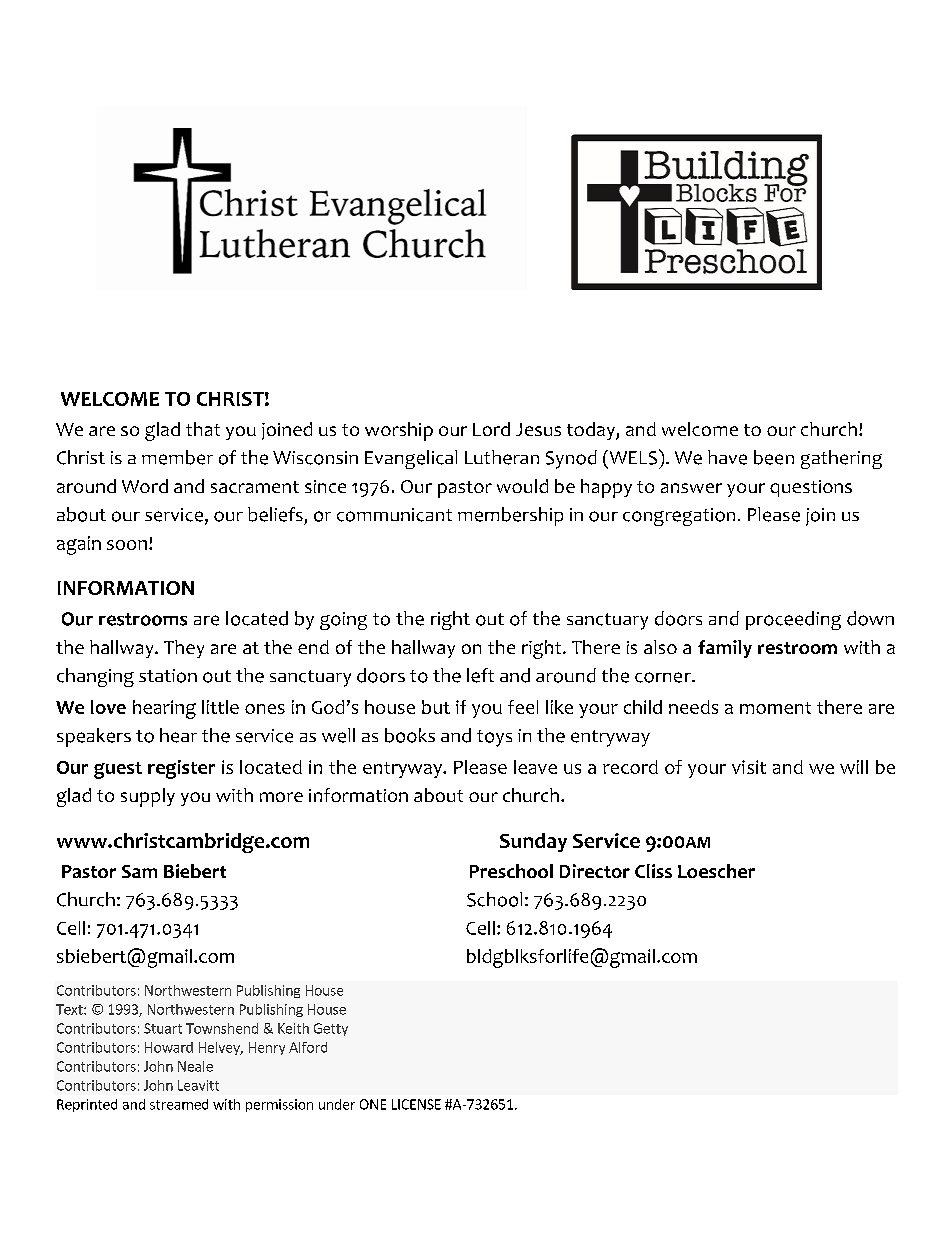  What do you see at coordinates (198, 1085) in the document?
I see `Leavitt` at bounding box center [198, 1085].
